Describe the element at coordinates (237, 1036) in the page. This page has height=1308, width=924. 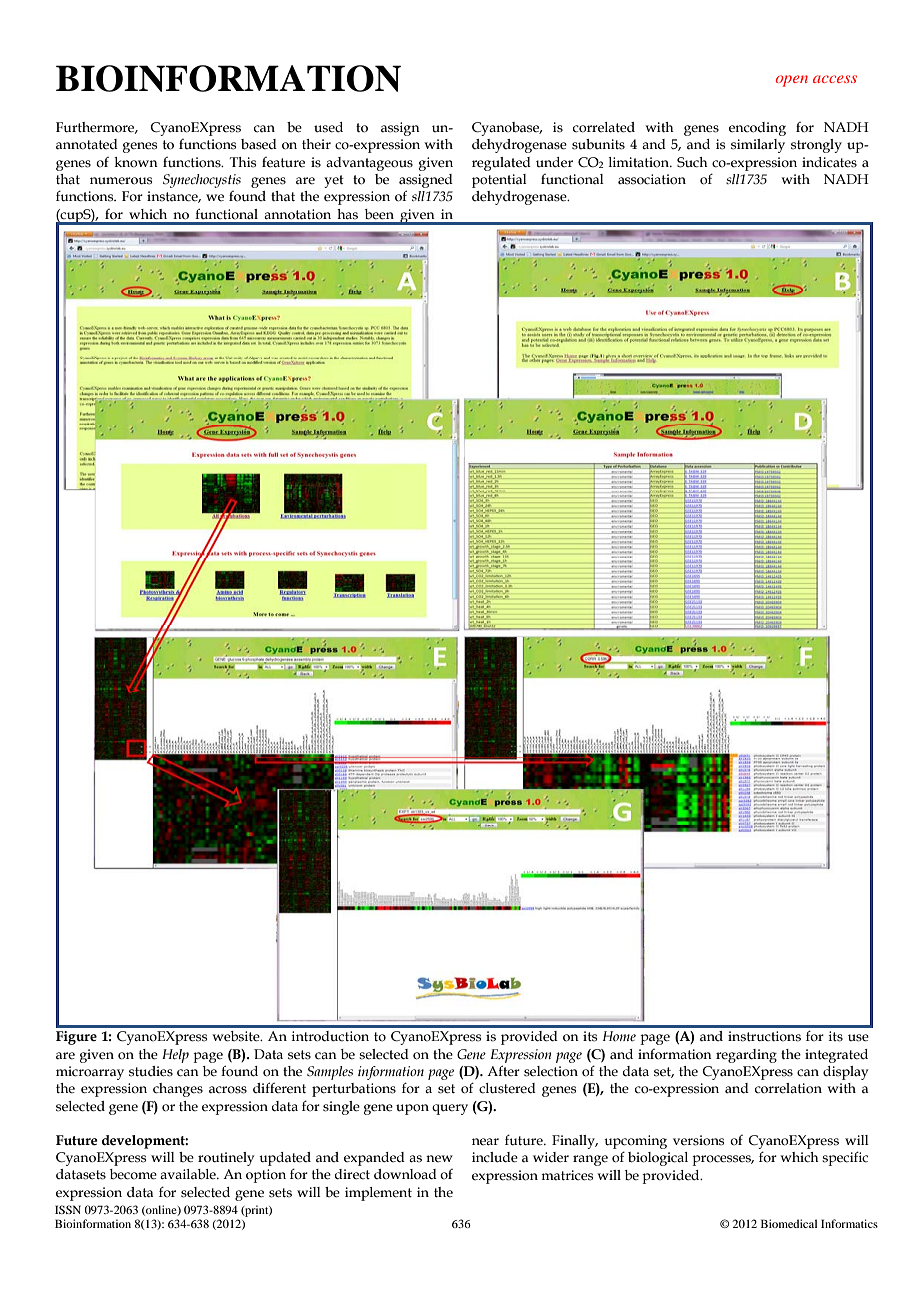
I see `website` at that location.
